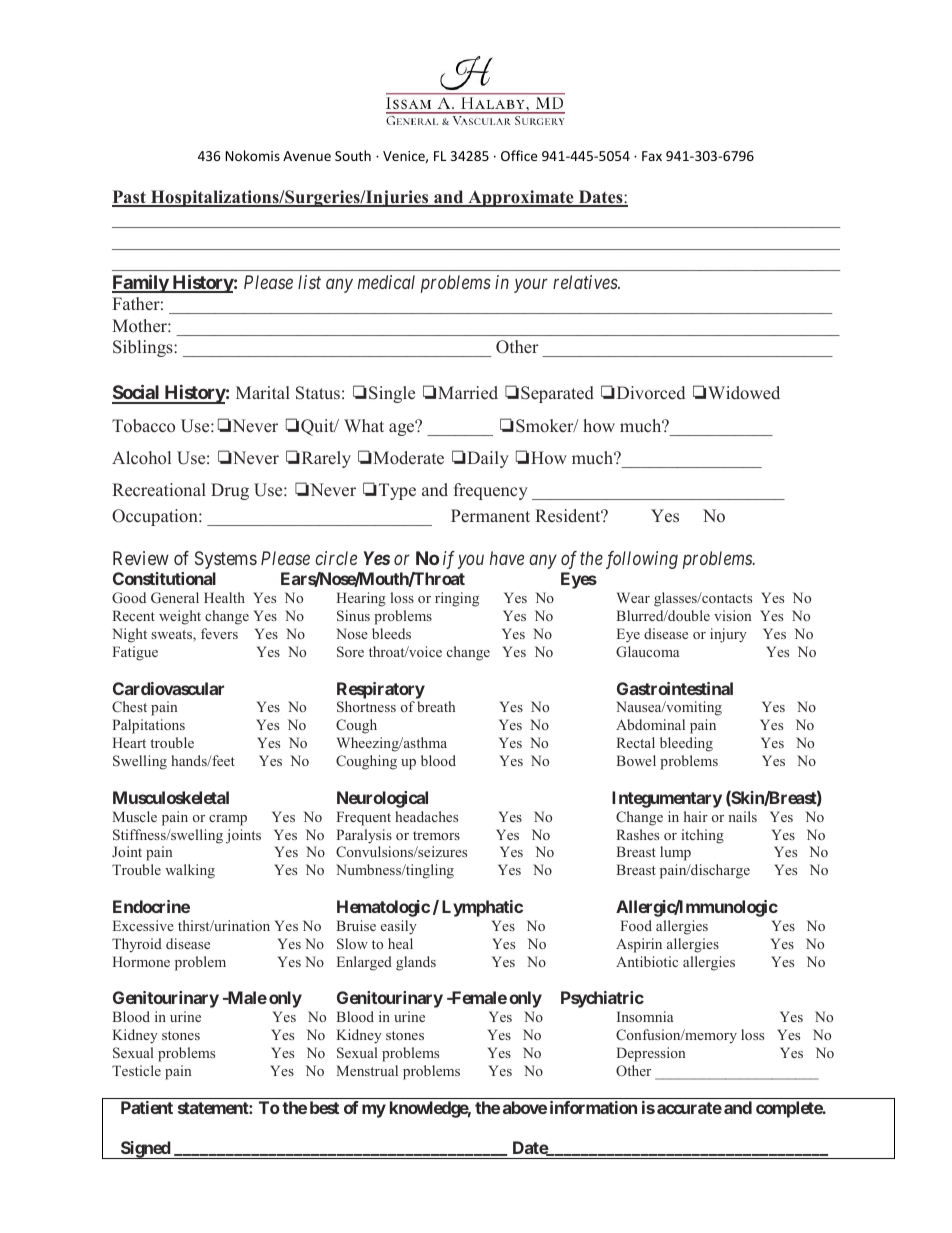 This screenshot has width=952, height=1233. I want to click on Fax, so click(652, 156).
